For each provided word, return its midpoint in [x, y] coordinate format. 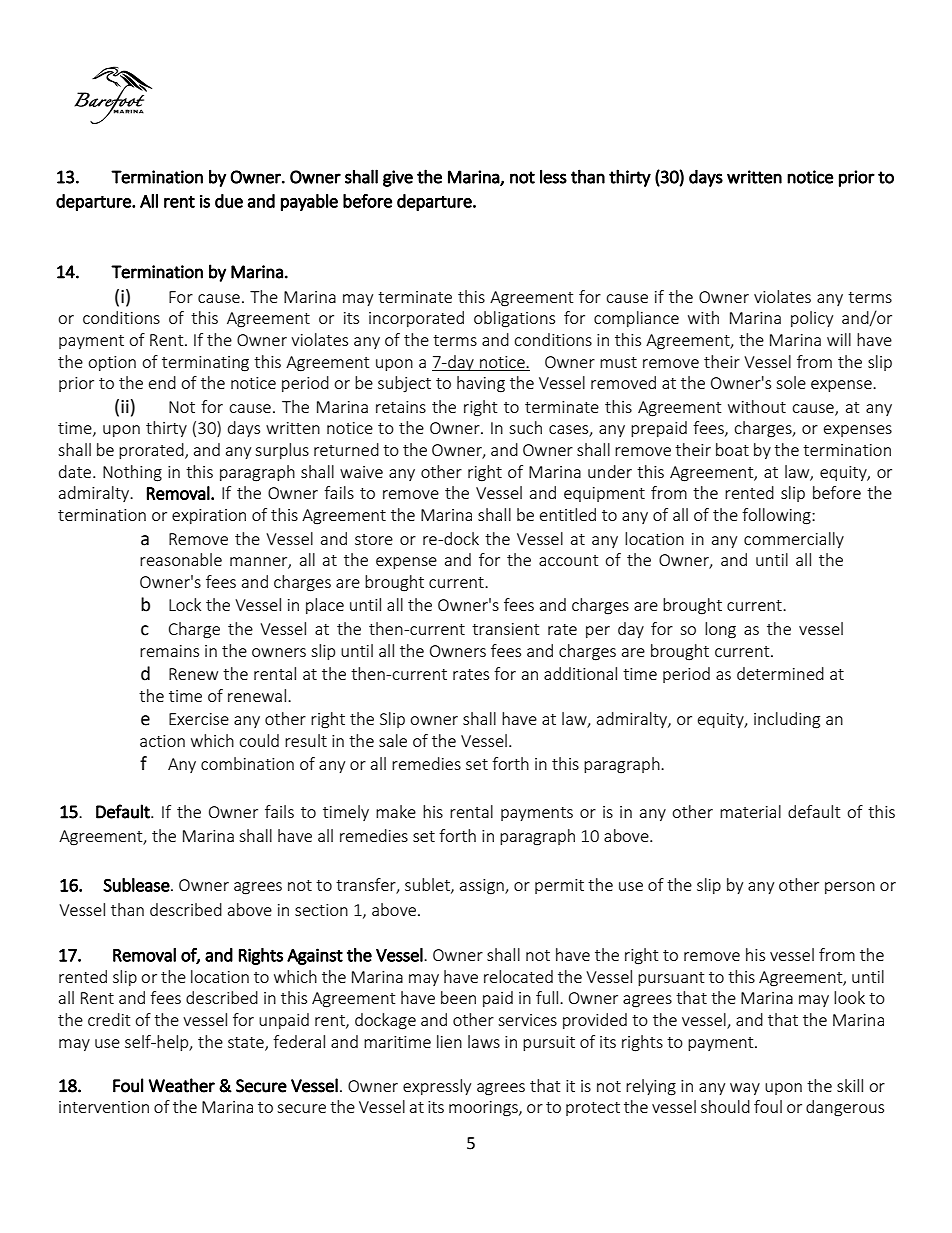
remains [169, 651]
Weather [182, 1085]
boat [732, 449]
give [398, 178]
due [229, 201]
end [162, 382]
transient [505, 629]
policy [812, 319]
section [321, 910]
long [720, 630]
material [750, 811]
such [525, 427]
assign [483, 887]
